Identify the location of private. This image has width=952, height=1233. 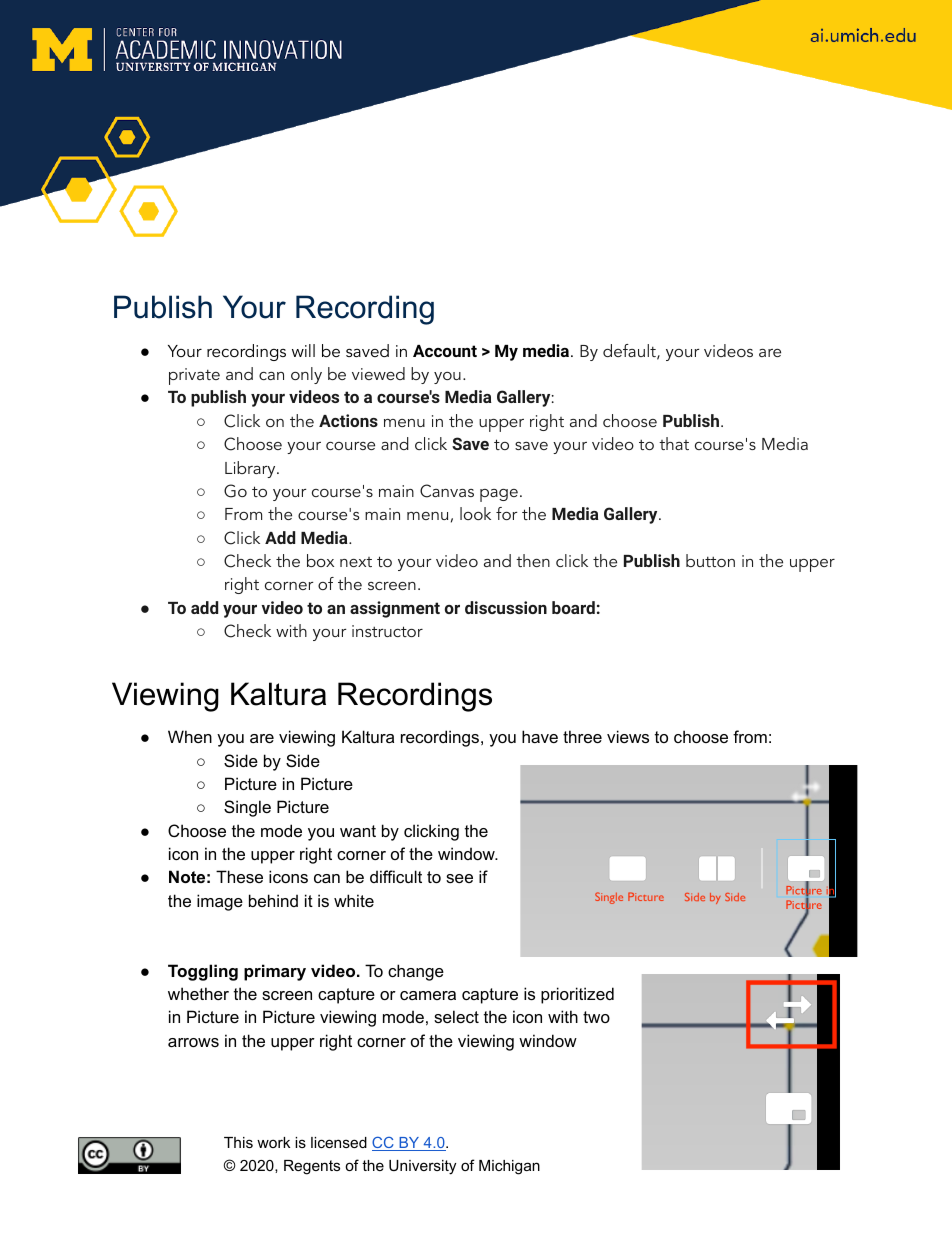
(194, 376).
